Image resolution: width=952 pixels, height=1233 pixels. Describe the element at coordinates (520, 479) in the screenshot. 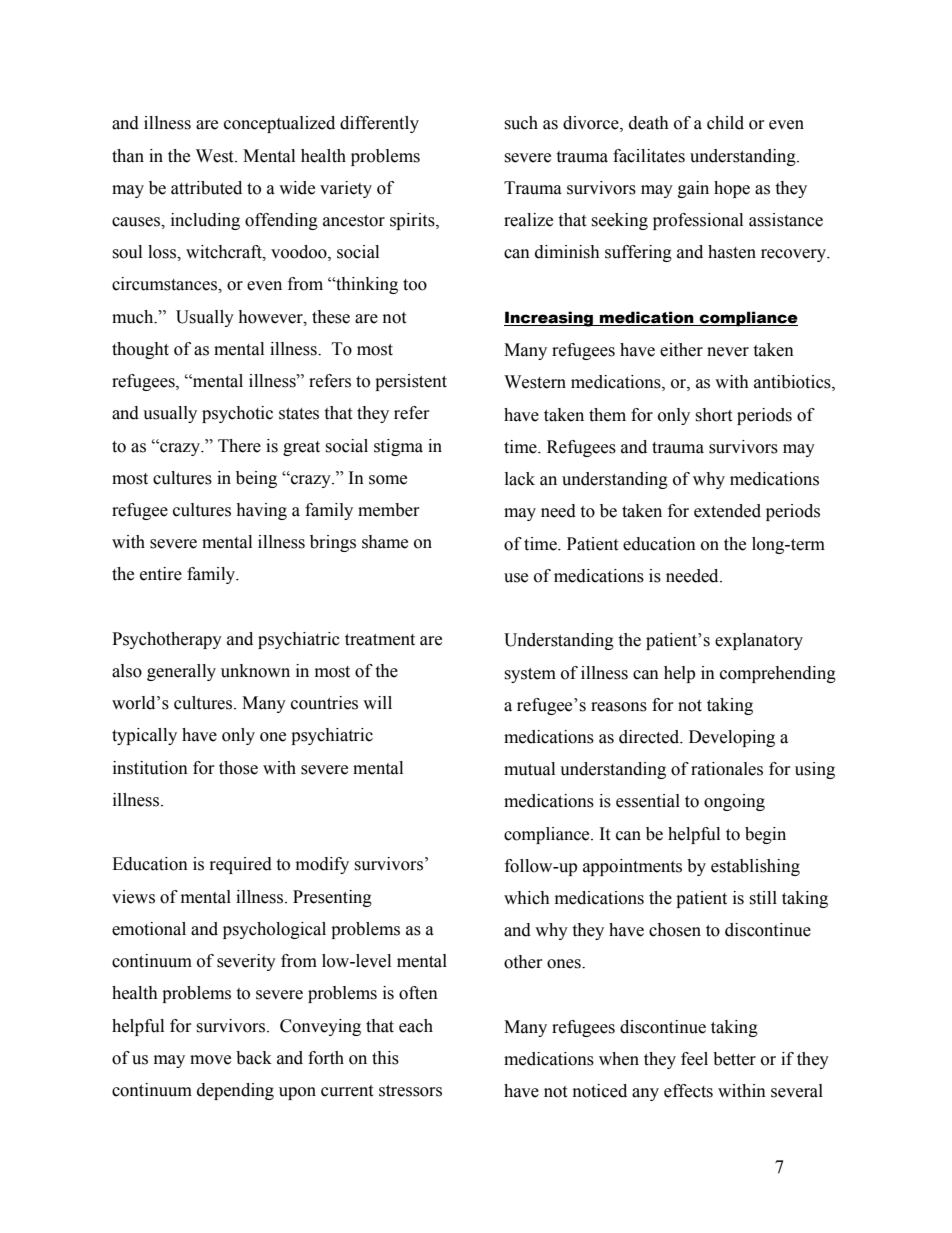

I see `lack` at that location.
